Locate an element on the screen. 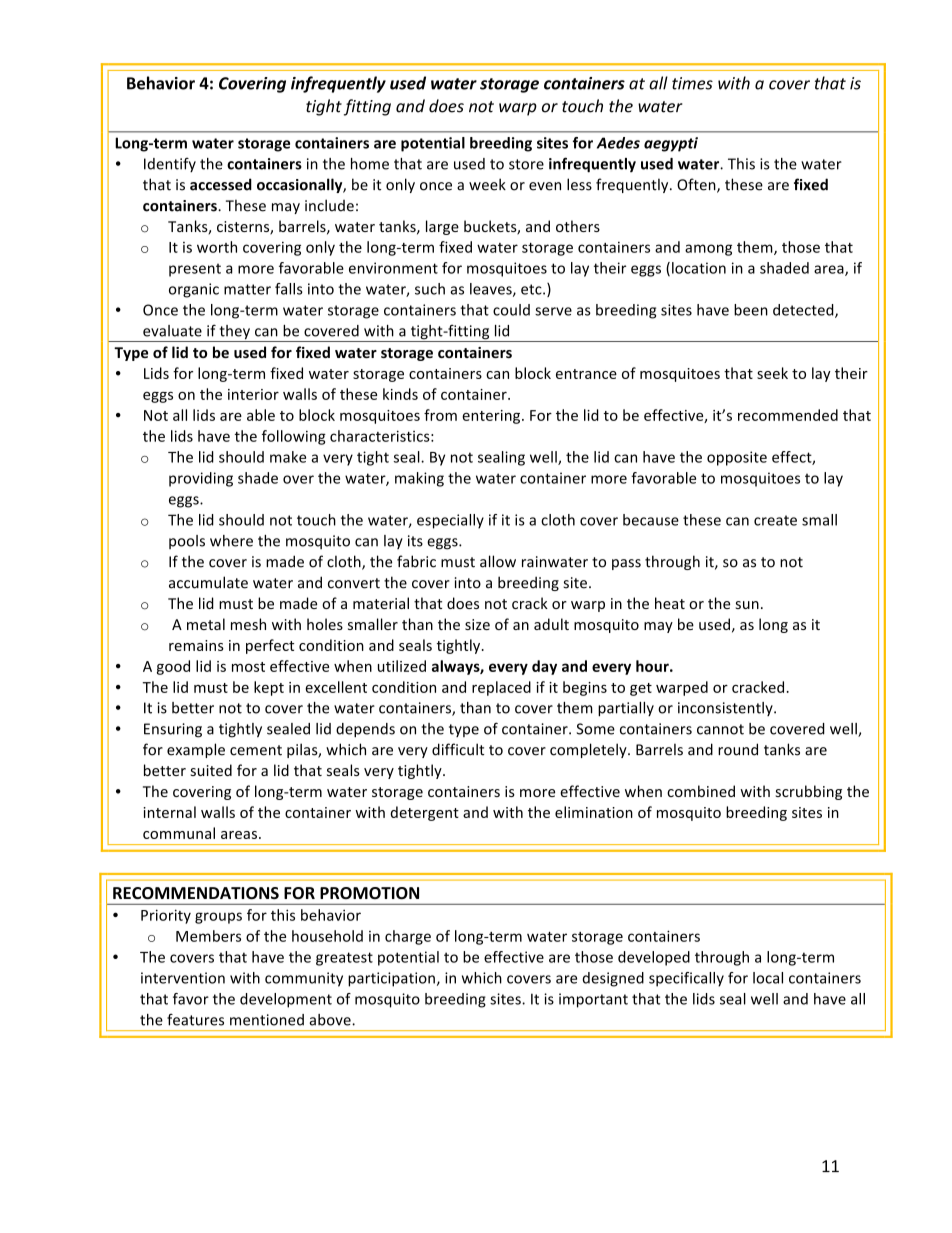 The height and width of the screenshot is (1233, 952). communal is located at coordinates (179, 833).
